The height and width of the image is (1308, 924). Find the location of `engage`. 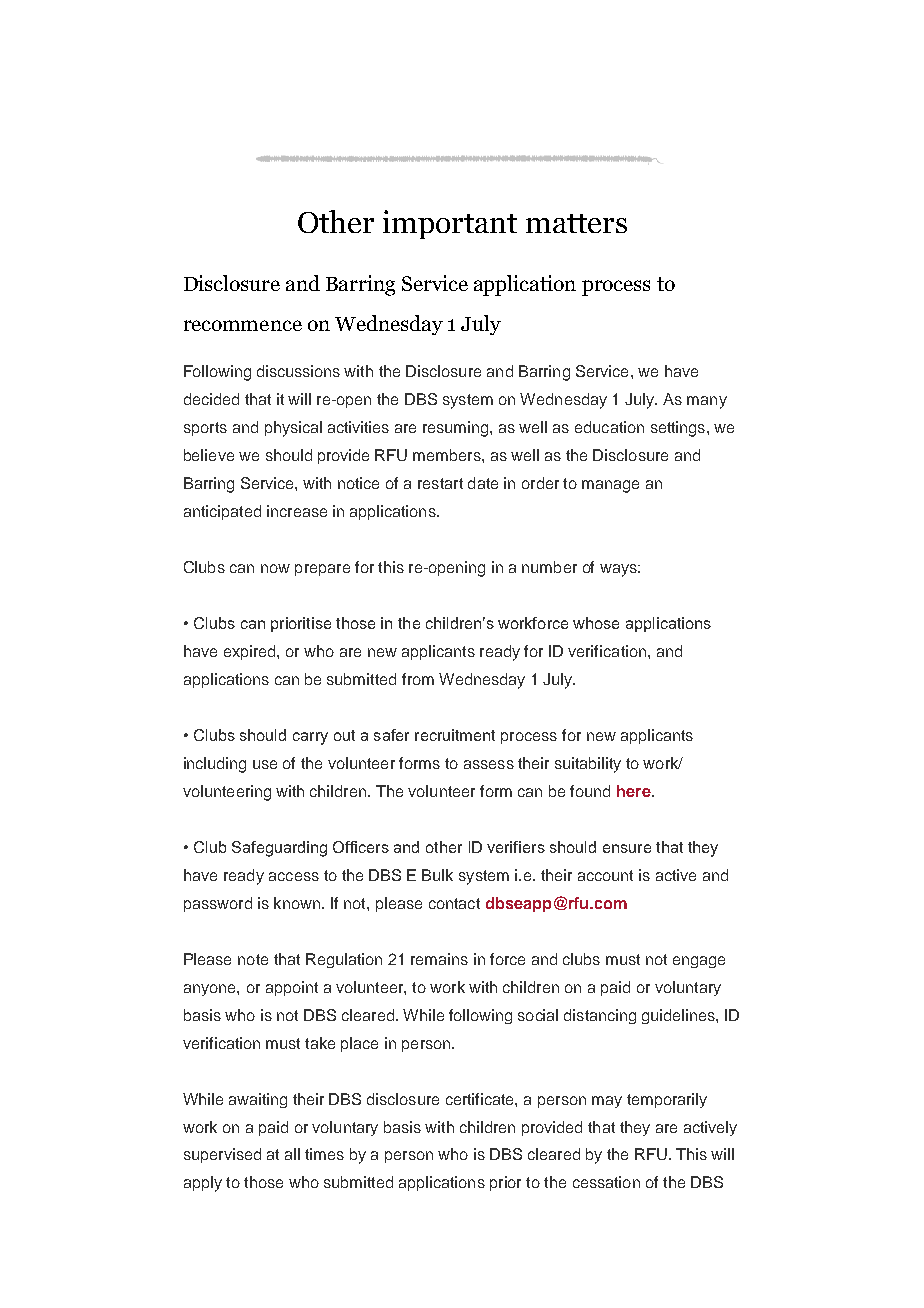

engage is located at coordinates (699, 962).
